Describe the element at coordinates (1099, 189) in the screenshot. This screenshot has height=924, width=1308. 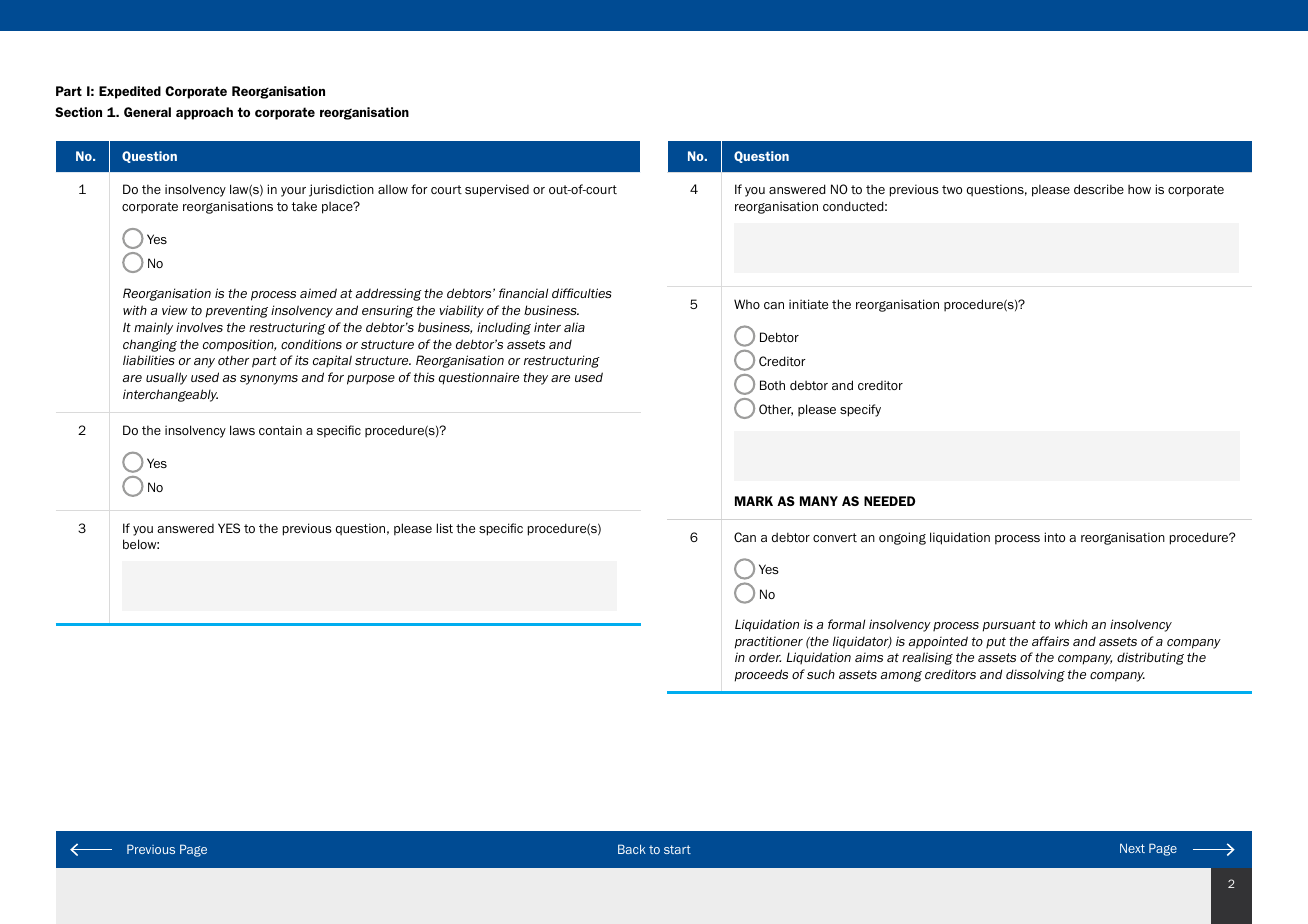
I see `describe` at that location.
